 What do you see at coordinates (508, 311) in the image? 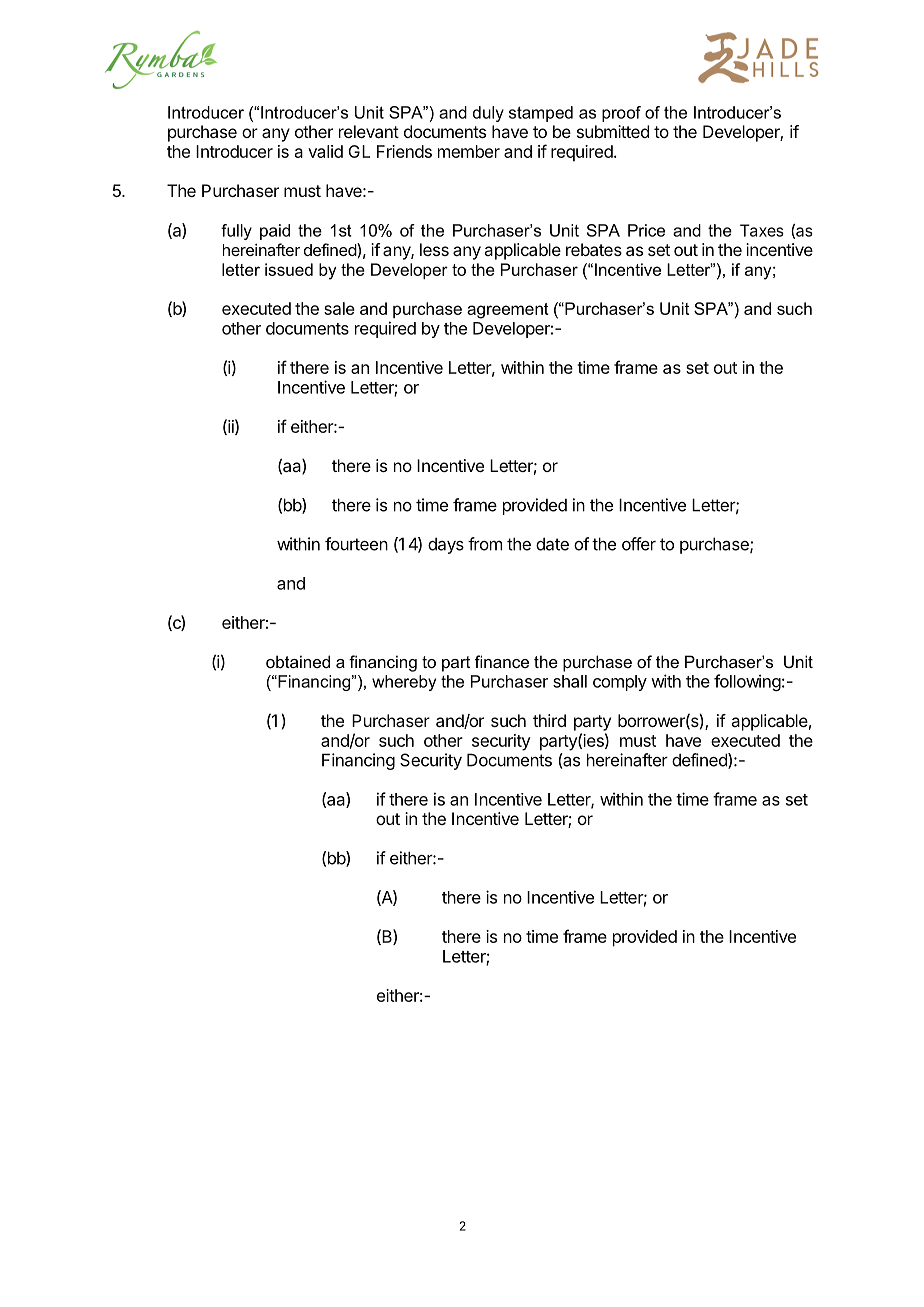
I see `agreement` at bounding box center [508, 311].
